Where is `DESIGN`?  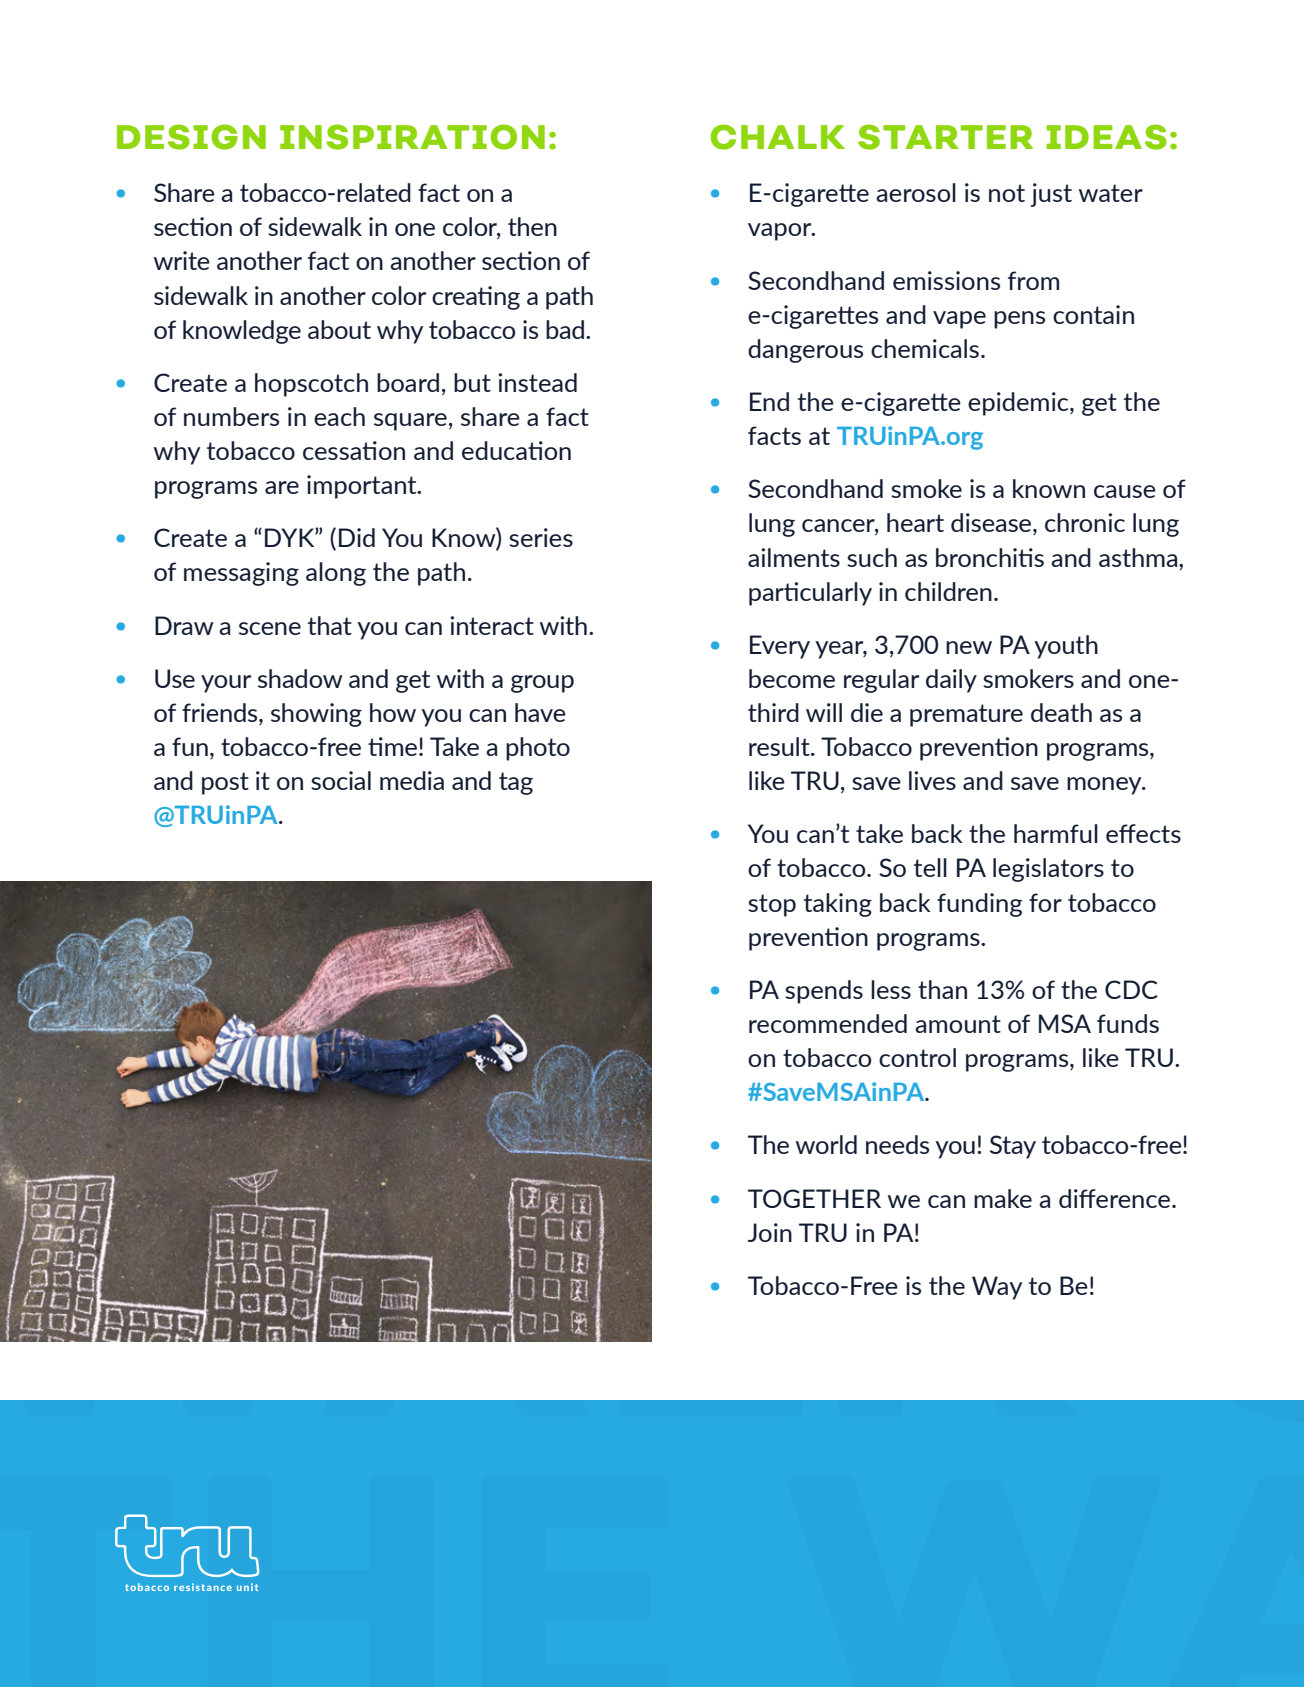
DESIGN is located at coordinates (191, 137).
